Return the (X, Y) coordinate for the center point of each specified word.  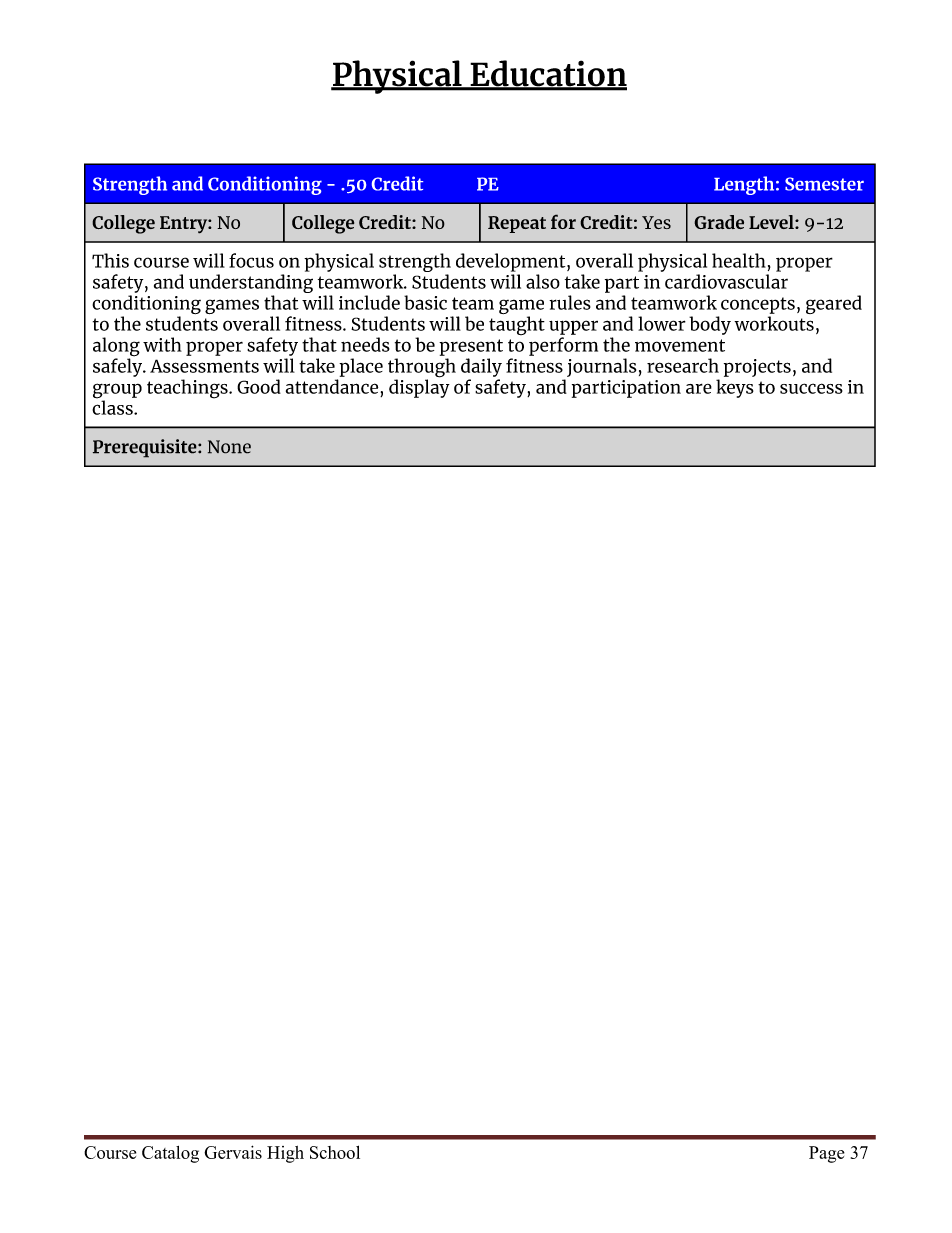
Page (827, 1154)
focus (251, 260)
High (285, 1154)
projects (757, 368)
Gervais (233, 1152)
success (811, 388)
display (419, 387)
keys (735, 388)
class (113, 406)
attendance (332, 386)
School (335, 1152)
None (229, 447)
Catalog (170, 1154)
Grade (719, 222)
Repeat (517, 224)
